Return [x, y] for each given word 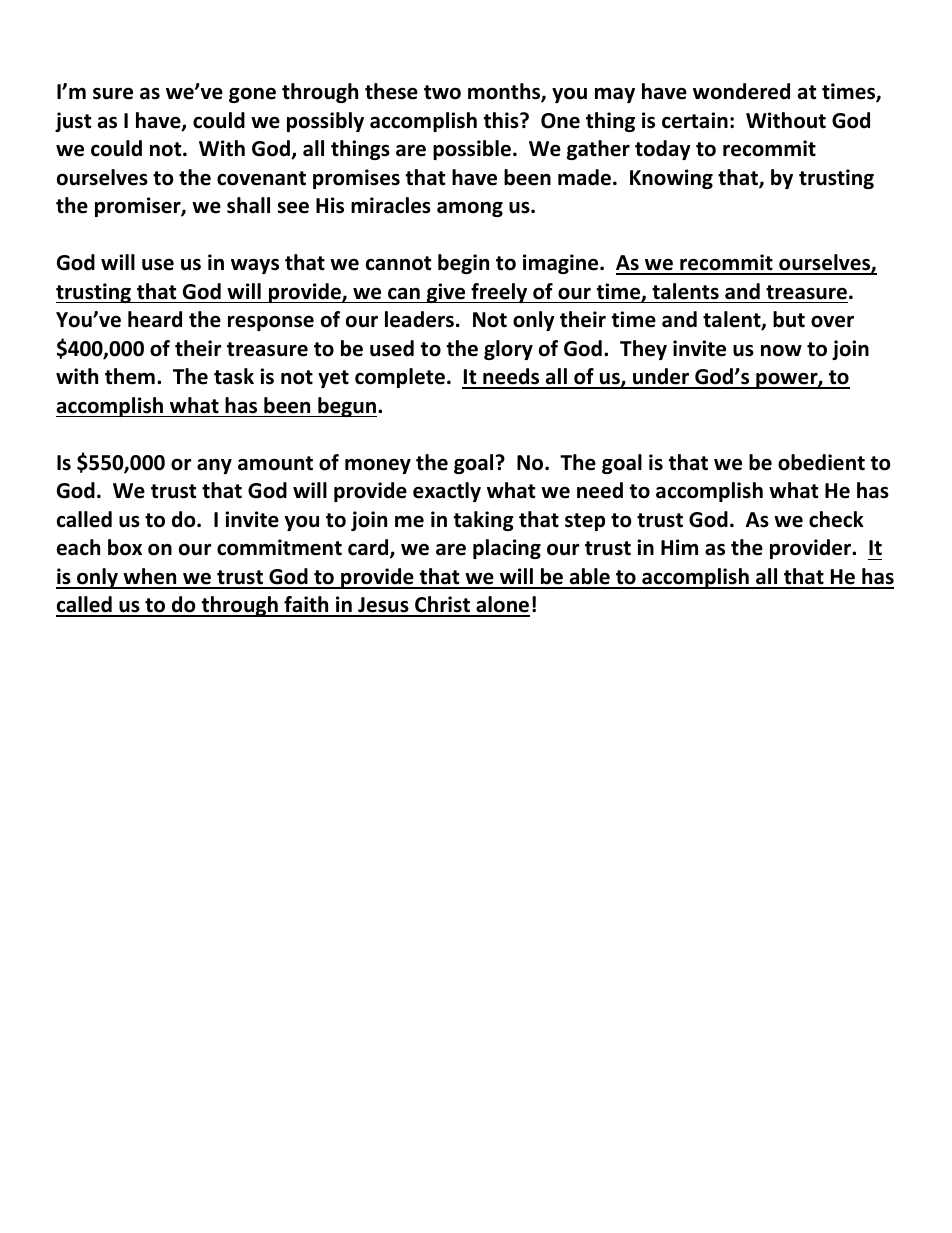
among [470, 209]
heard [155, 319]
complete [400, 378]
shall [248, 205]
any [214, 466]
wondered [741, 91]
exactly [447, 492]
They [643, 350]
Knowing [671, 179]
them [130, 376]
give [446, 293]
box [125, 547]
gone [252, 95]
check [836, 519]
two [442, 92]
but [789, 319]
